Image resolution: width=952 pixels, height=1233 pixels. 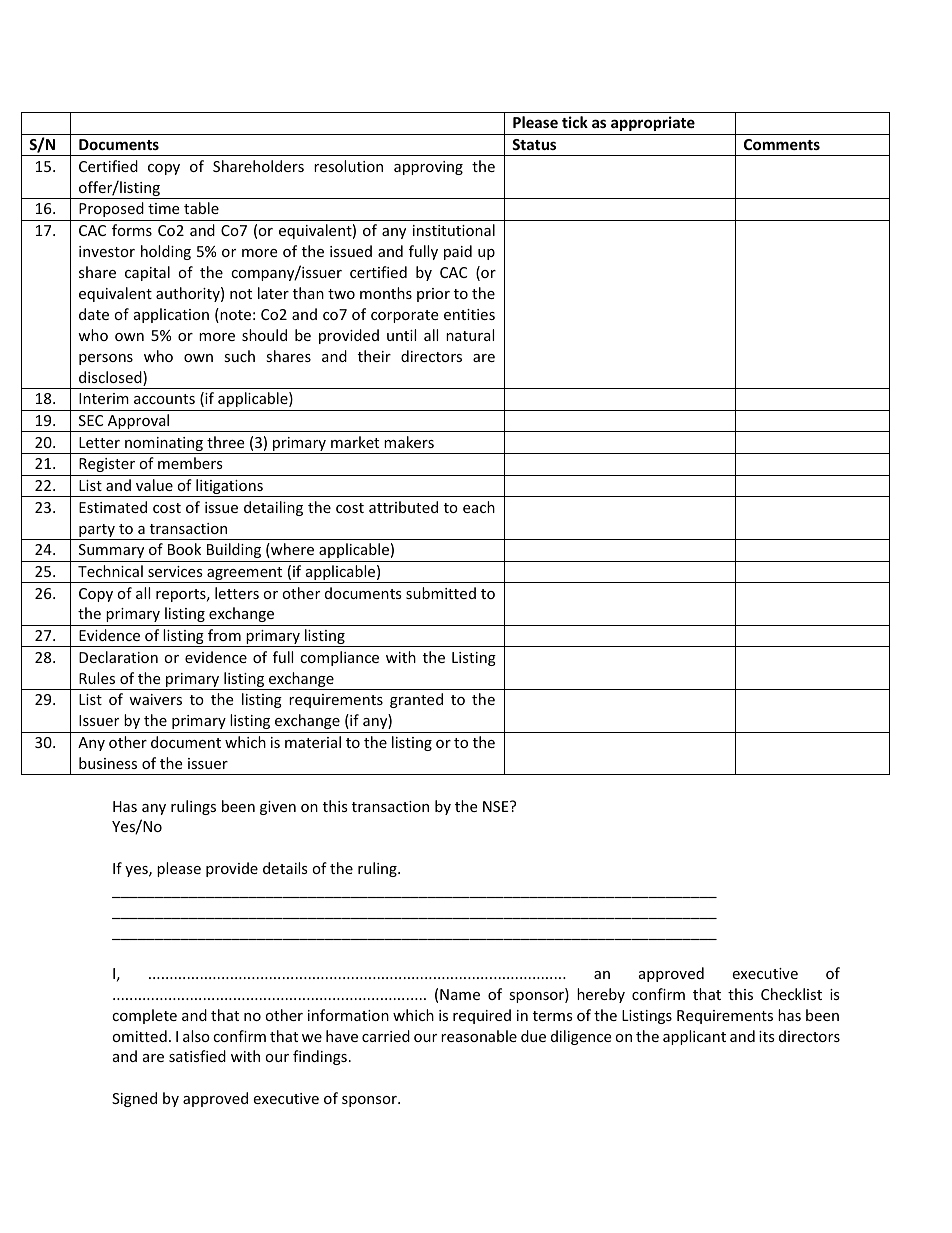 I want to click on approving, so click(x=428, y=168).
